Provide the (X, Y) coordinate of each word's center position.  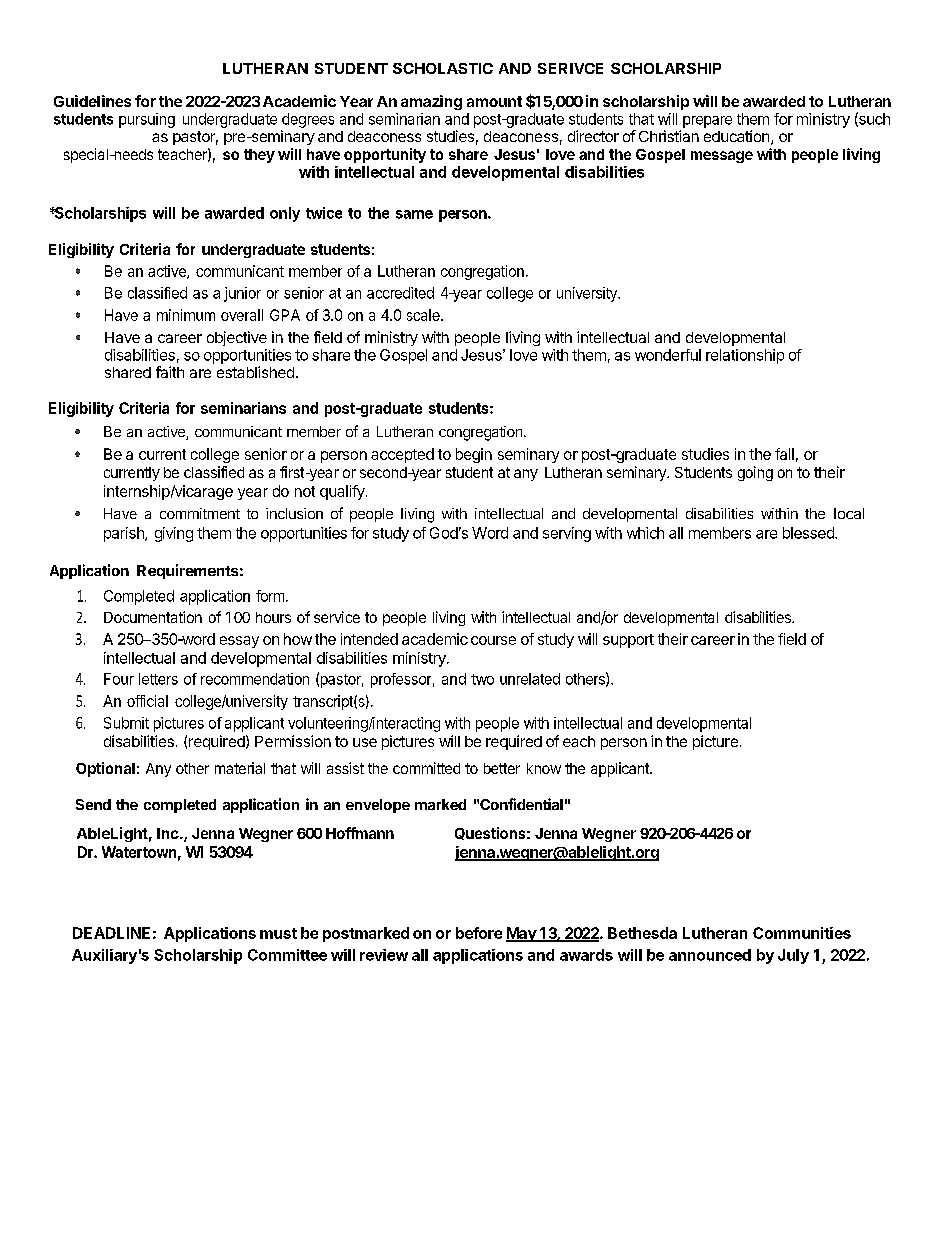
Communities (802, 933)
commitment (200, 513)
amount (494, 101)
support (628, 641)
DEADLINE (111, 933)
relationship (745, 356)
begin (474, 455)
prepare (707, 122)
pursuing (147, 120)
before (479, 933)
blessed (809, 533)
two (482, 679)
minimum (186, 315)
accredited (400, 293)
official (147, 701)
